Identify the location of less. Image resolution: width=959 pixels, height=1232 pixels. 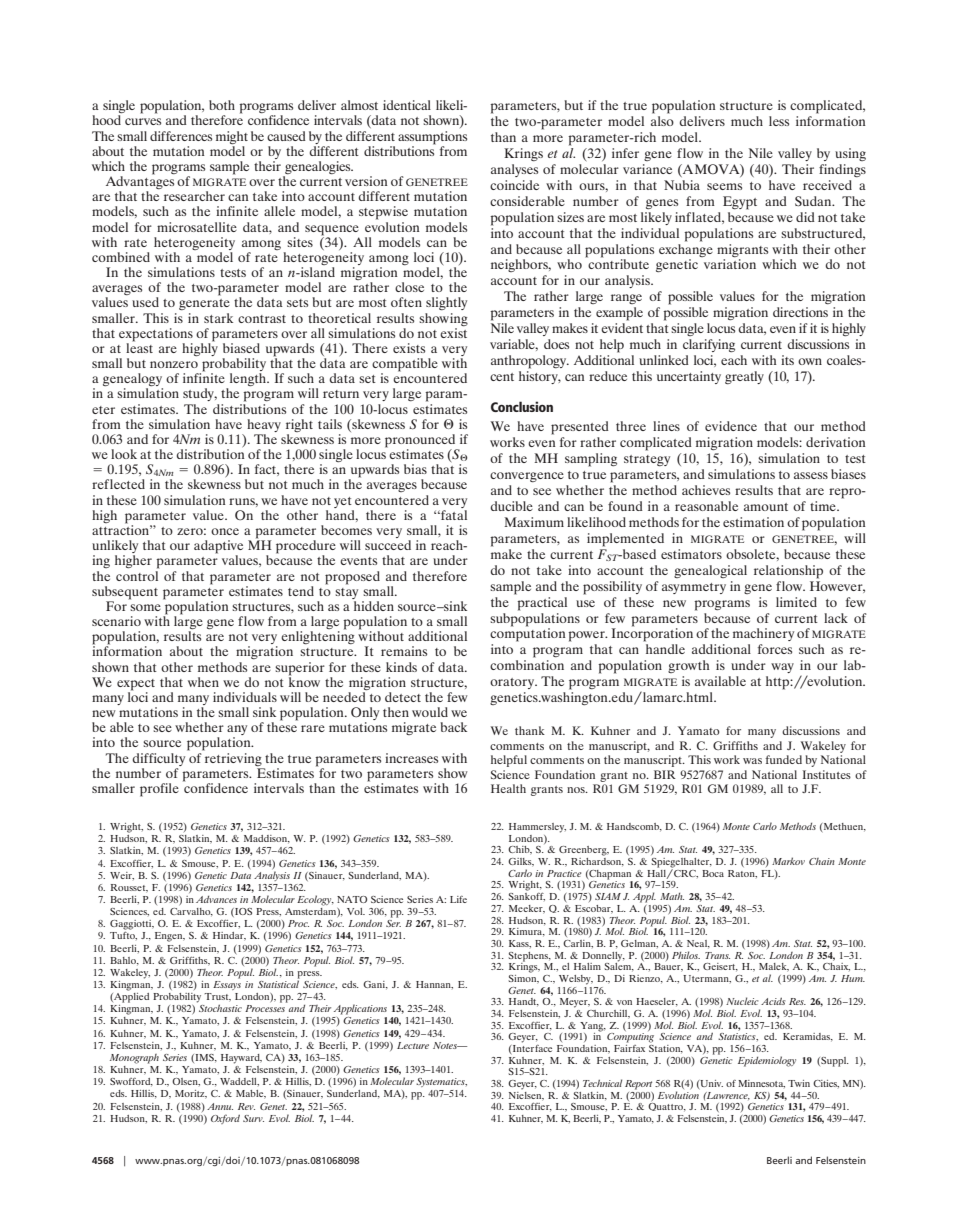
(779, 121).
